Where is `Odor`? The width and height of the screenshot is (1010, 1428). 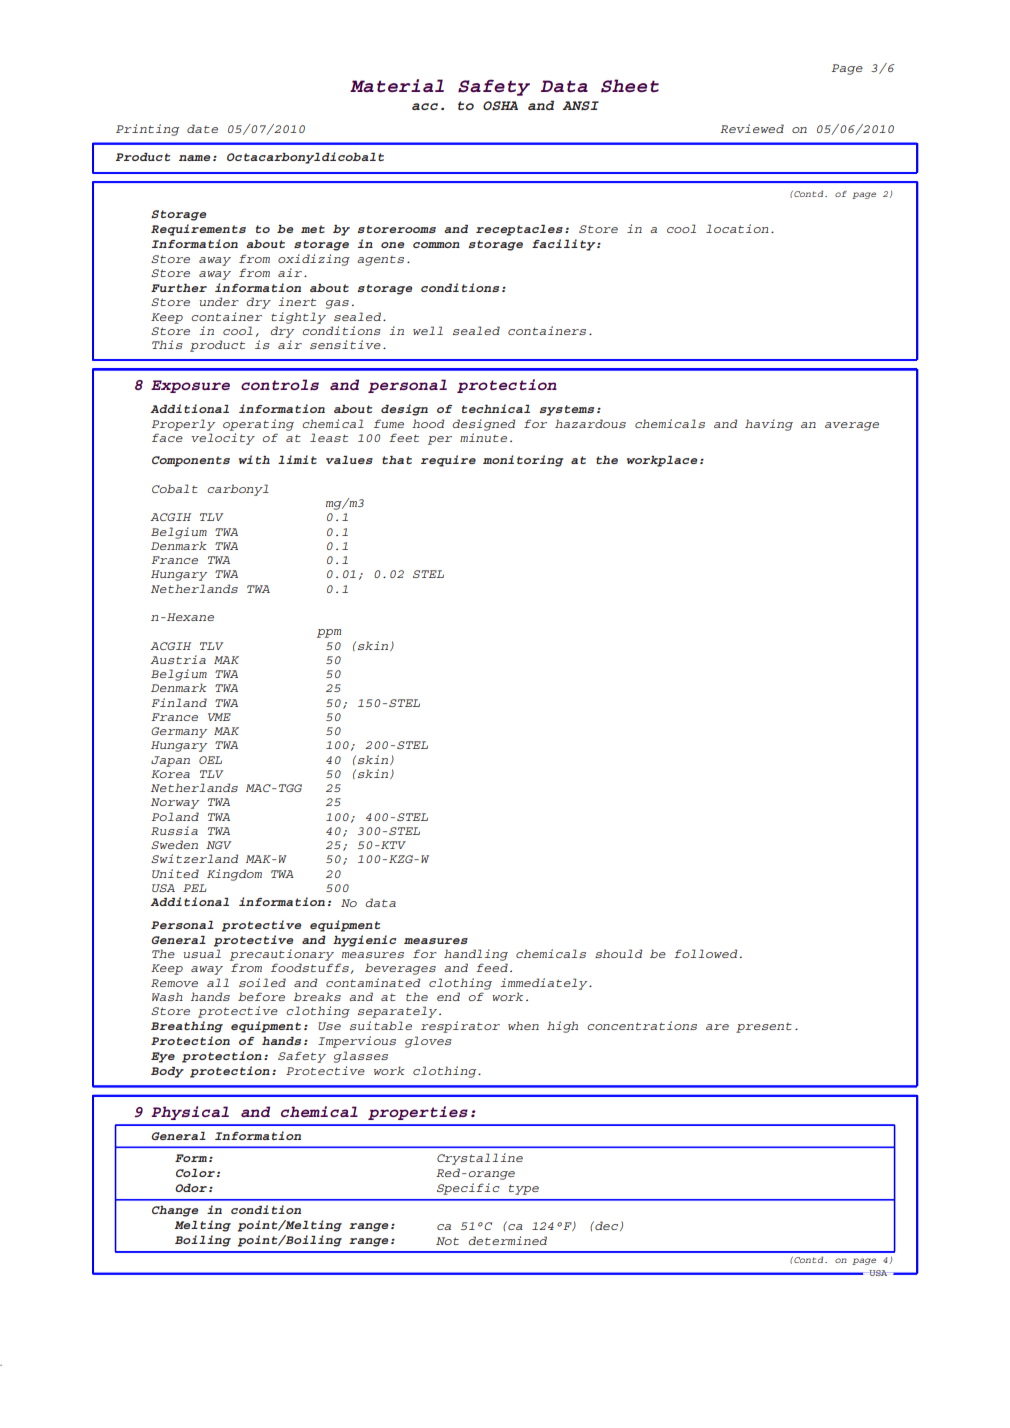 Odor is located at coordinates (191, 1188).
